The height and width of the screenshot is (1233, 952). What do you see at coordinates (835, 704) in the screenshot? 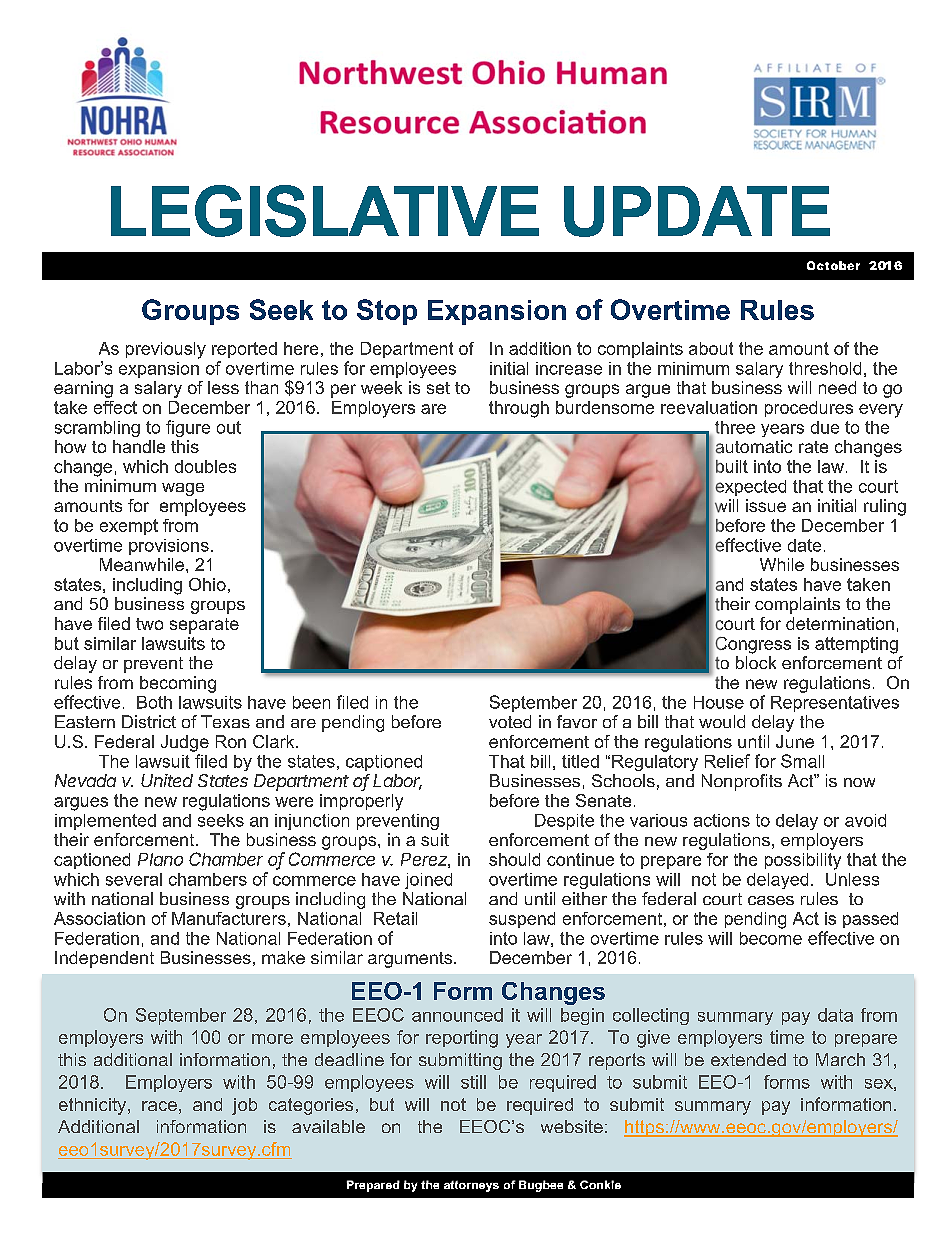
I see `Representatives` at bounding box center [835, 704].
